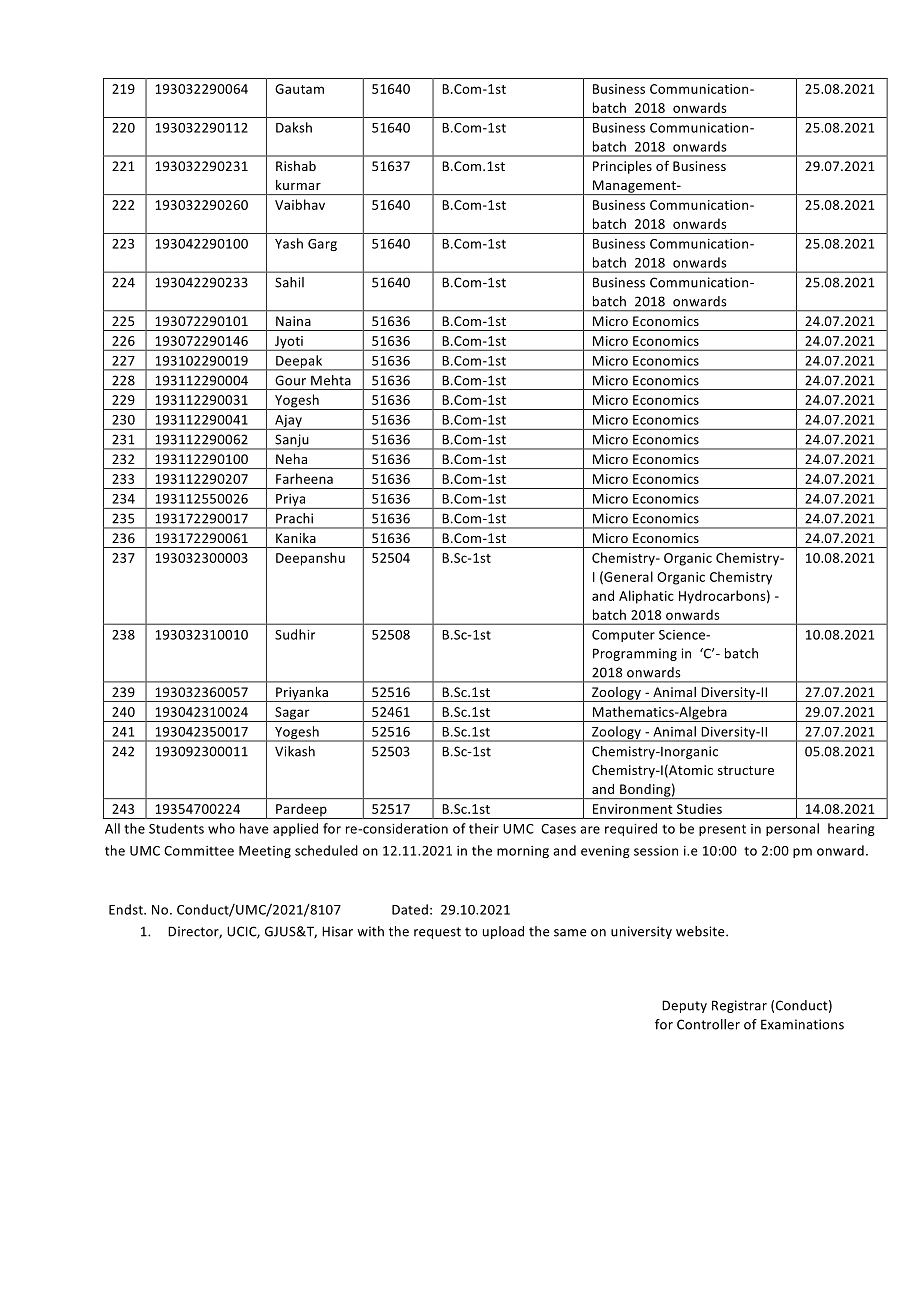 Image resolution: width=924 pixels, height=1307 pixels. I want to click on Sagar, so click(292, 714).
